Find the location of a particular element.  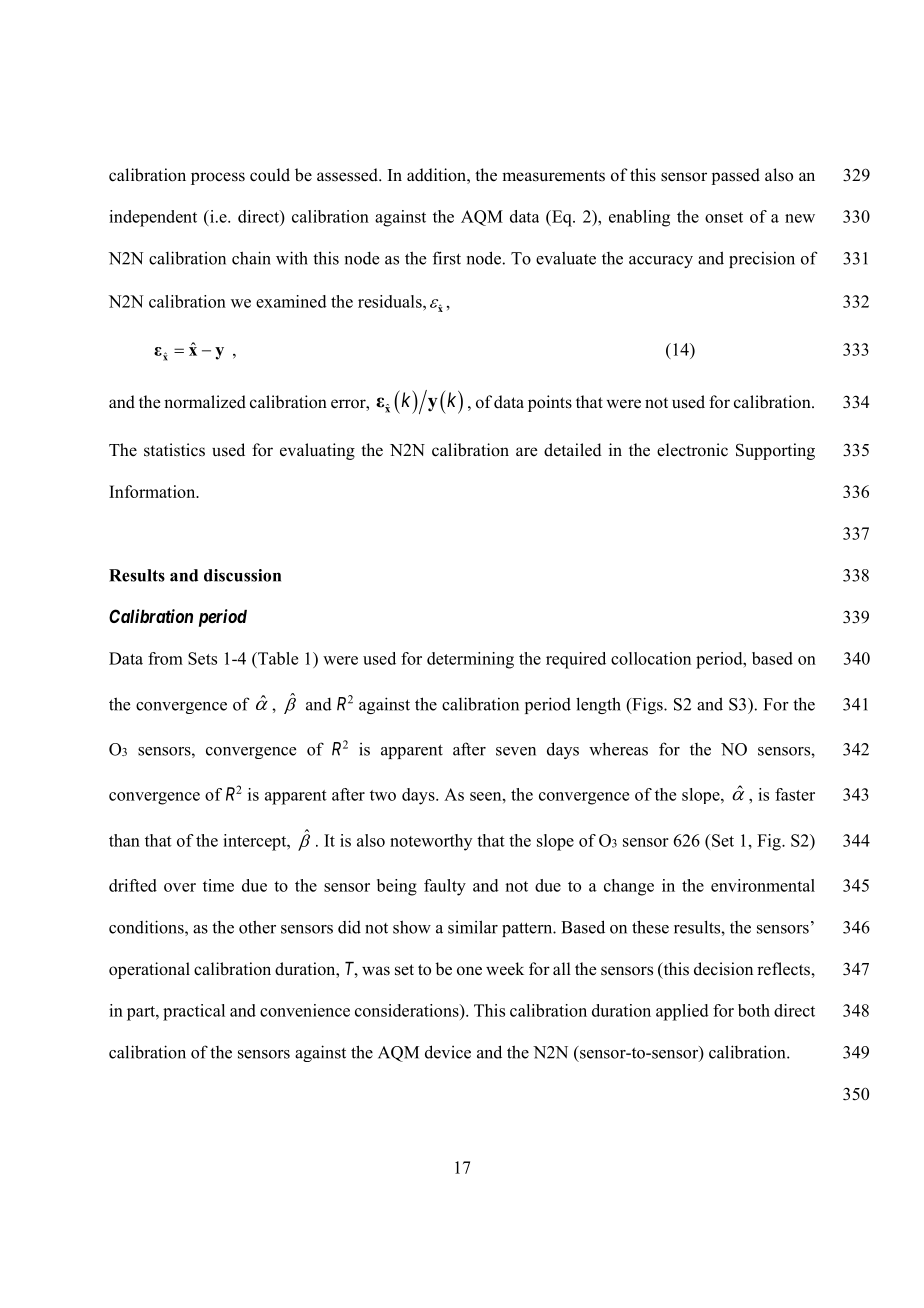

process is located at coordinates (218, 178).
